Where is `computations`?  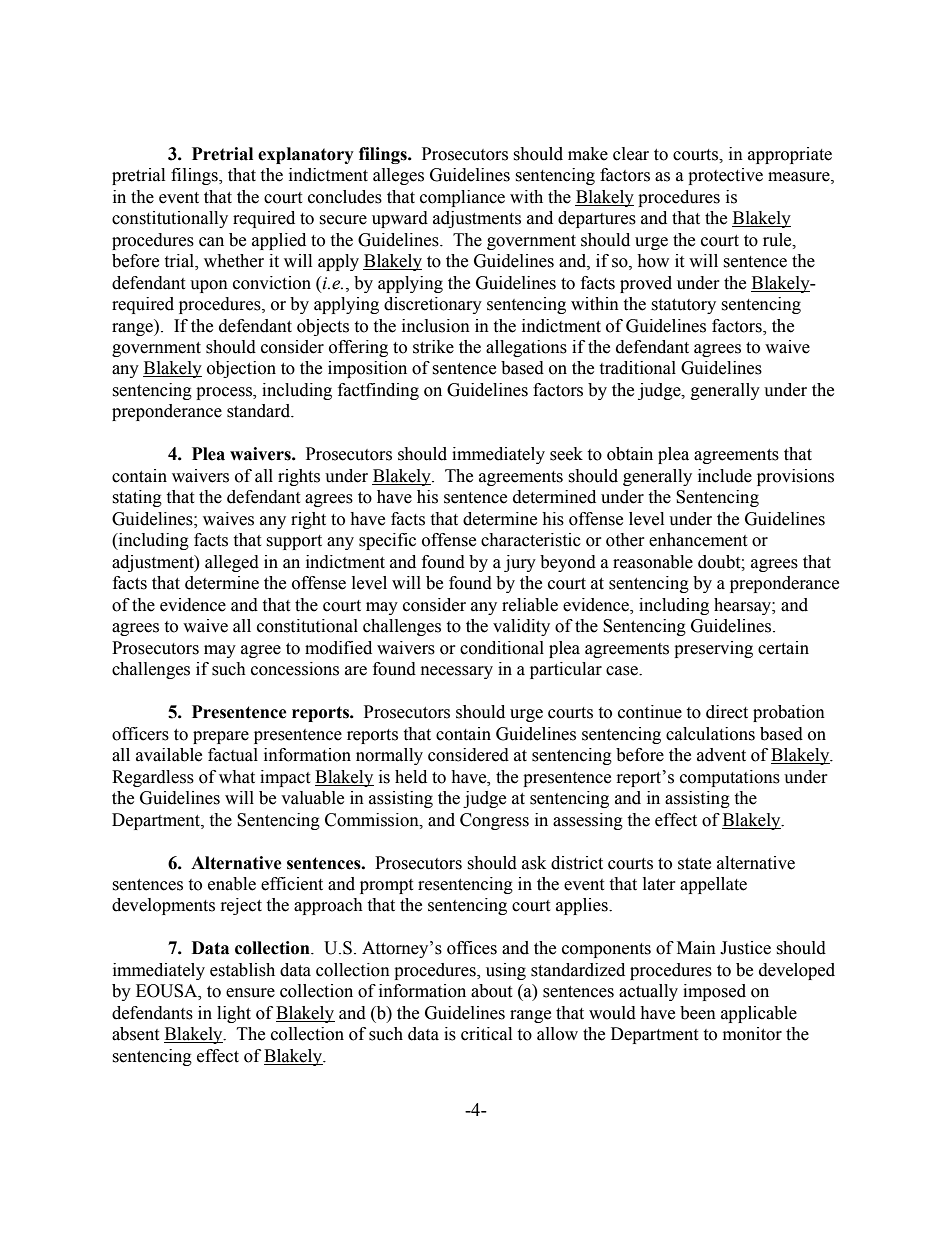
computations is located at coordinates (730, 778).
